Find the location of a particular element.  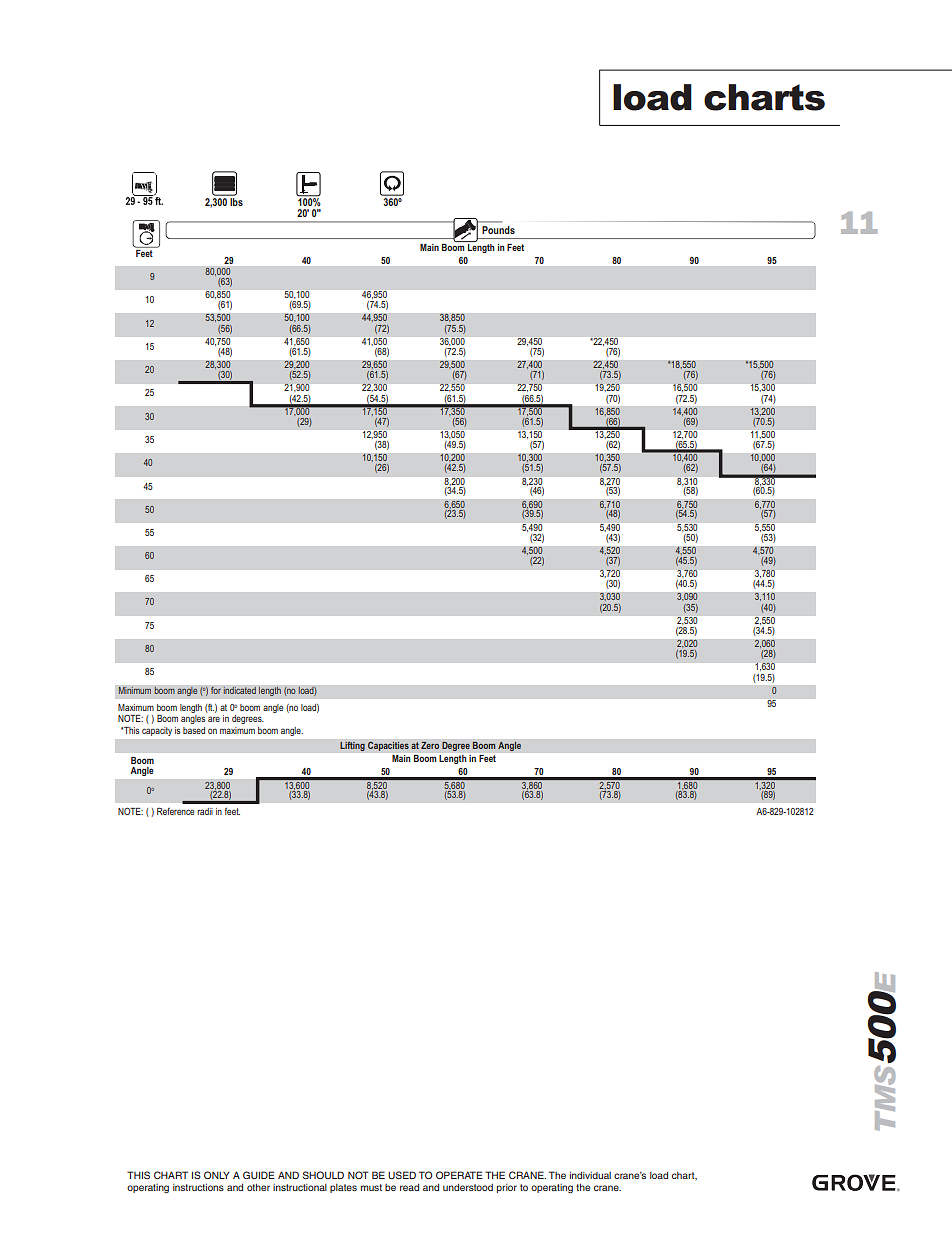

Lifting is located at coordinates (352, 746).
